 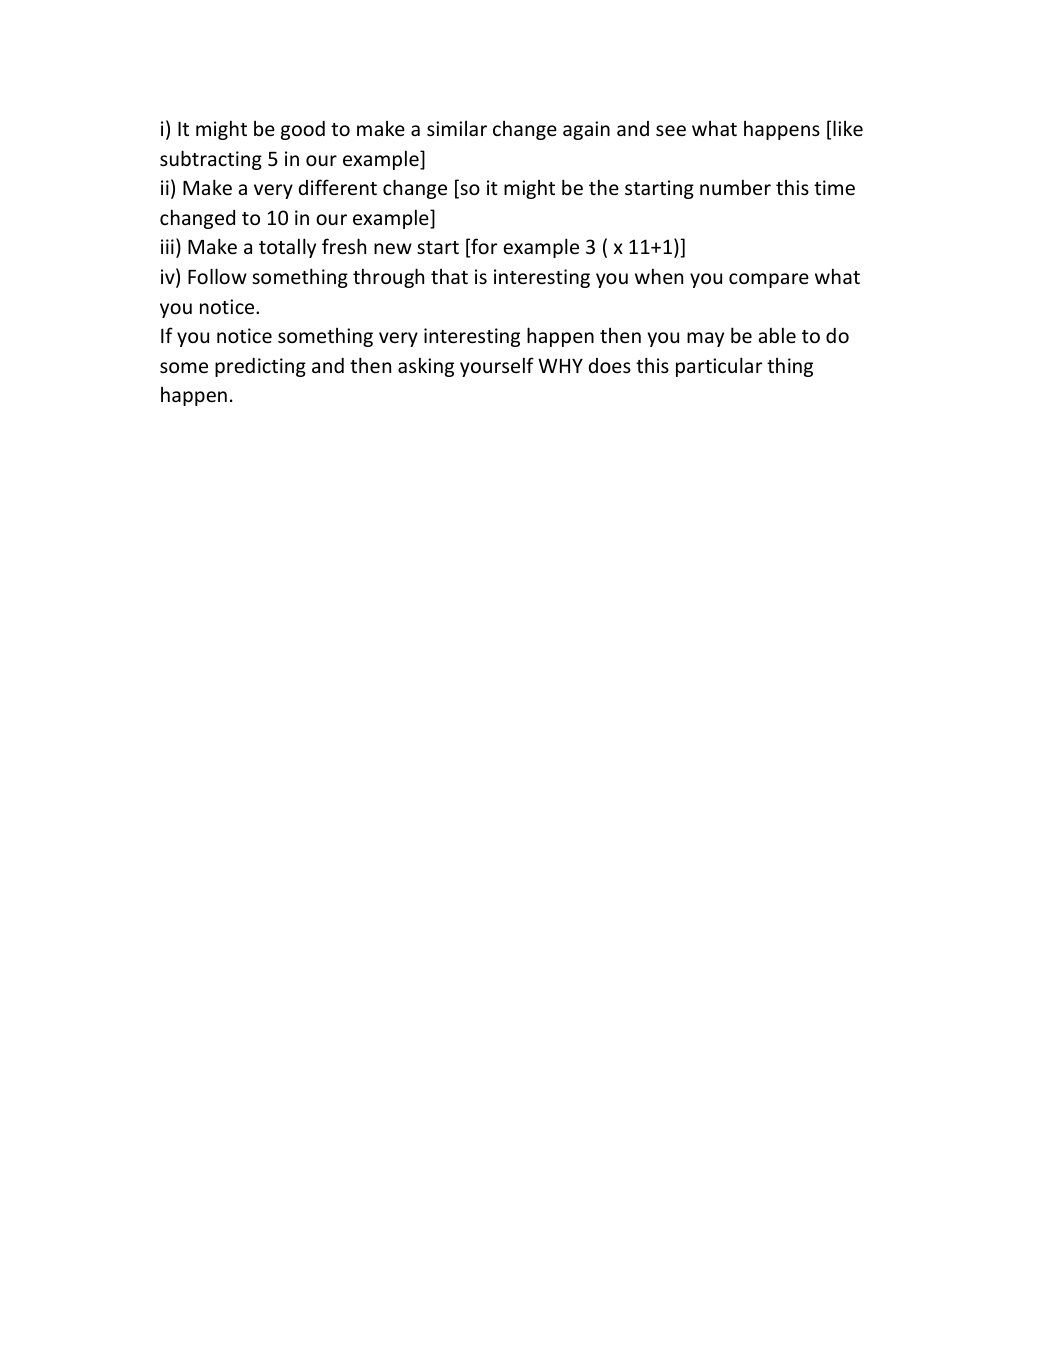 What do you see at coordinates (834, 187) in the screenshot?
I see `time` at bounding box center [834, 187].
